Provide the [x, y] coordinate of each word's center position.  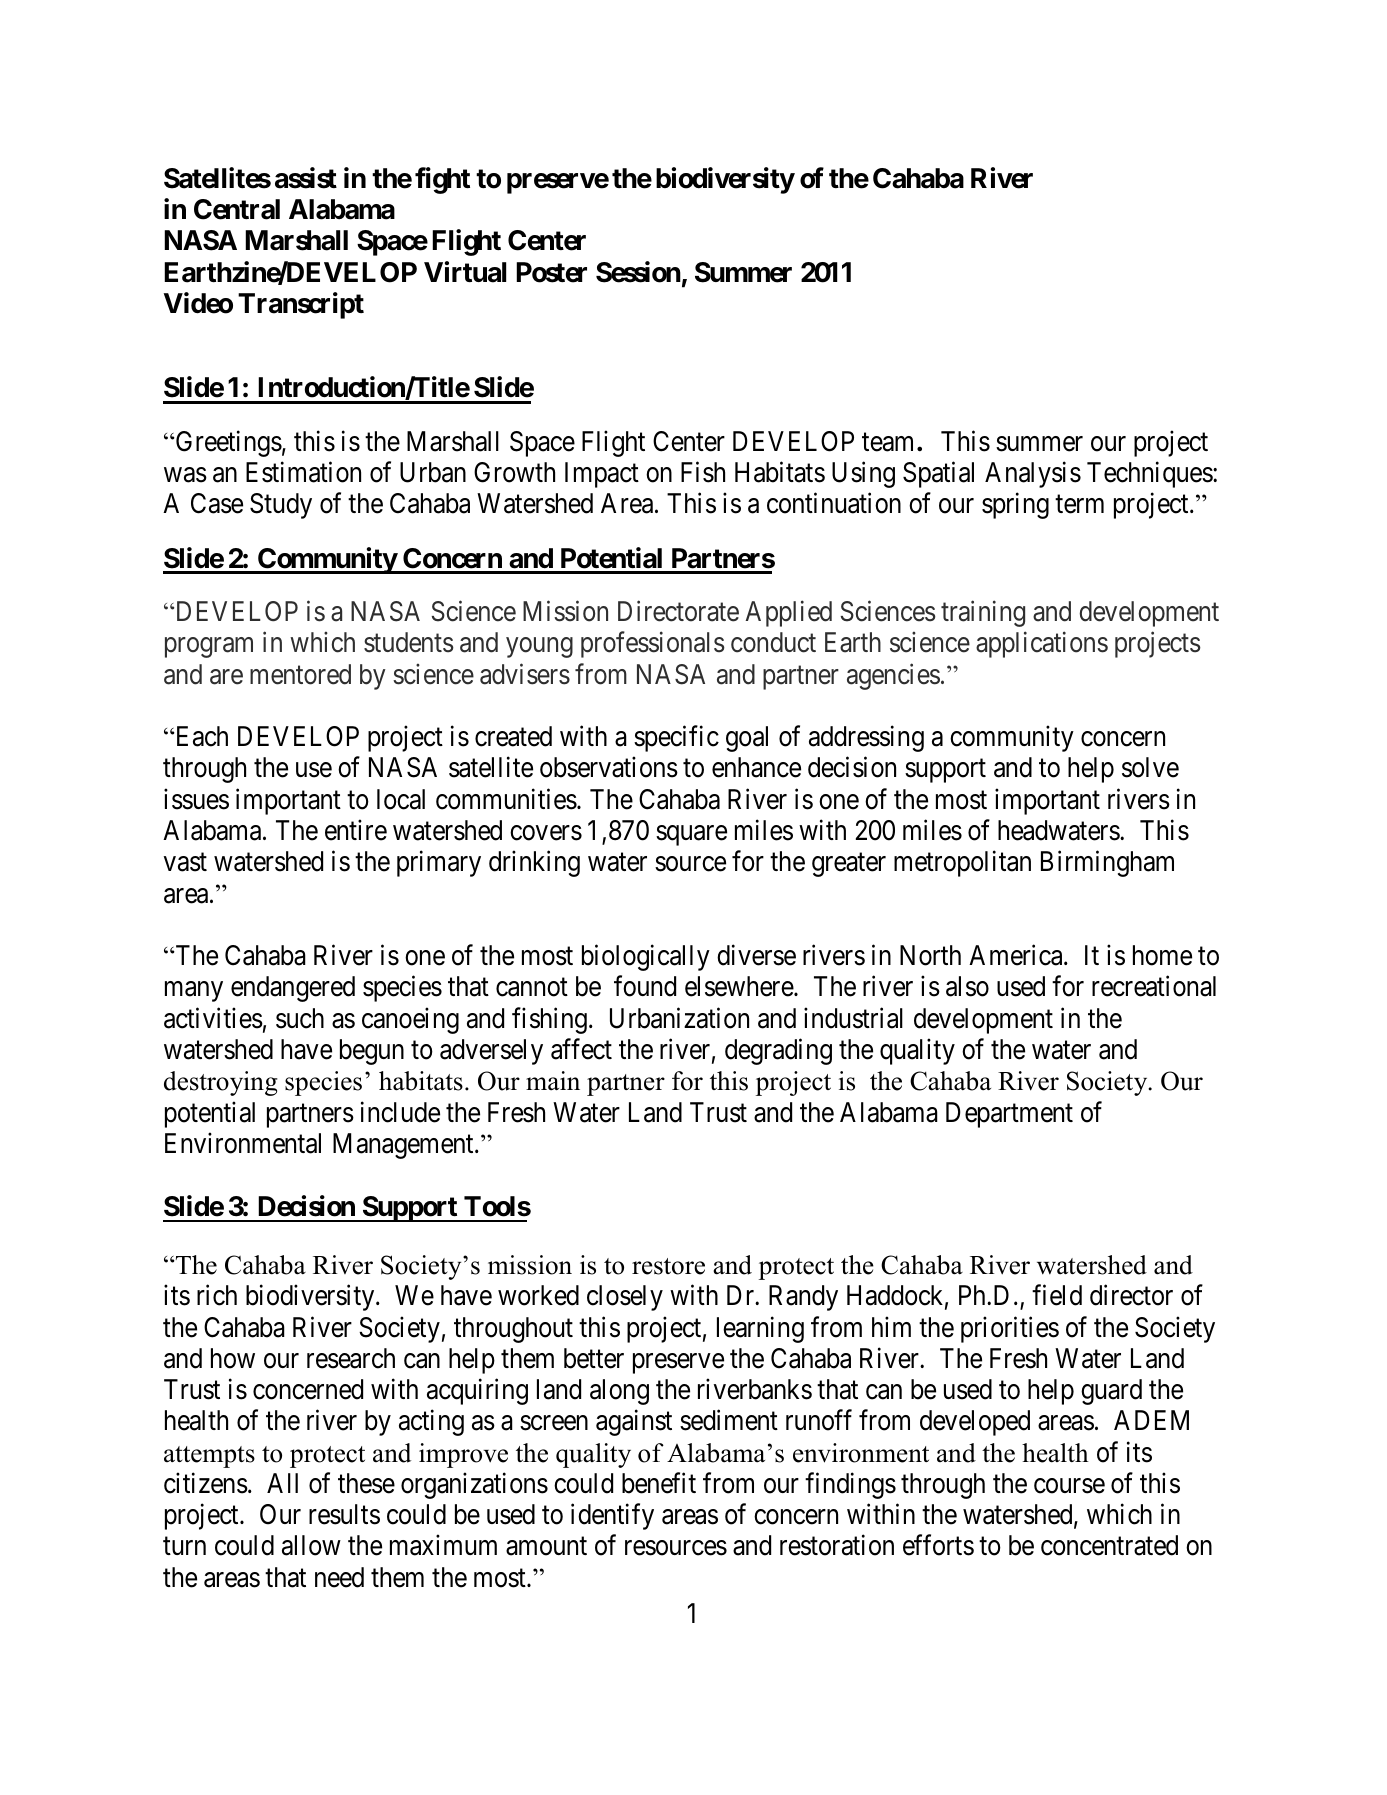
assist [306, 178]
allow [311, 1545]
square [691, 836]
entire [356, 830]
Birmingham [1107, 864]
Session [638, 272]
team [887, 442]
